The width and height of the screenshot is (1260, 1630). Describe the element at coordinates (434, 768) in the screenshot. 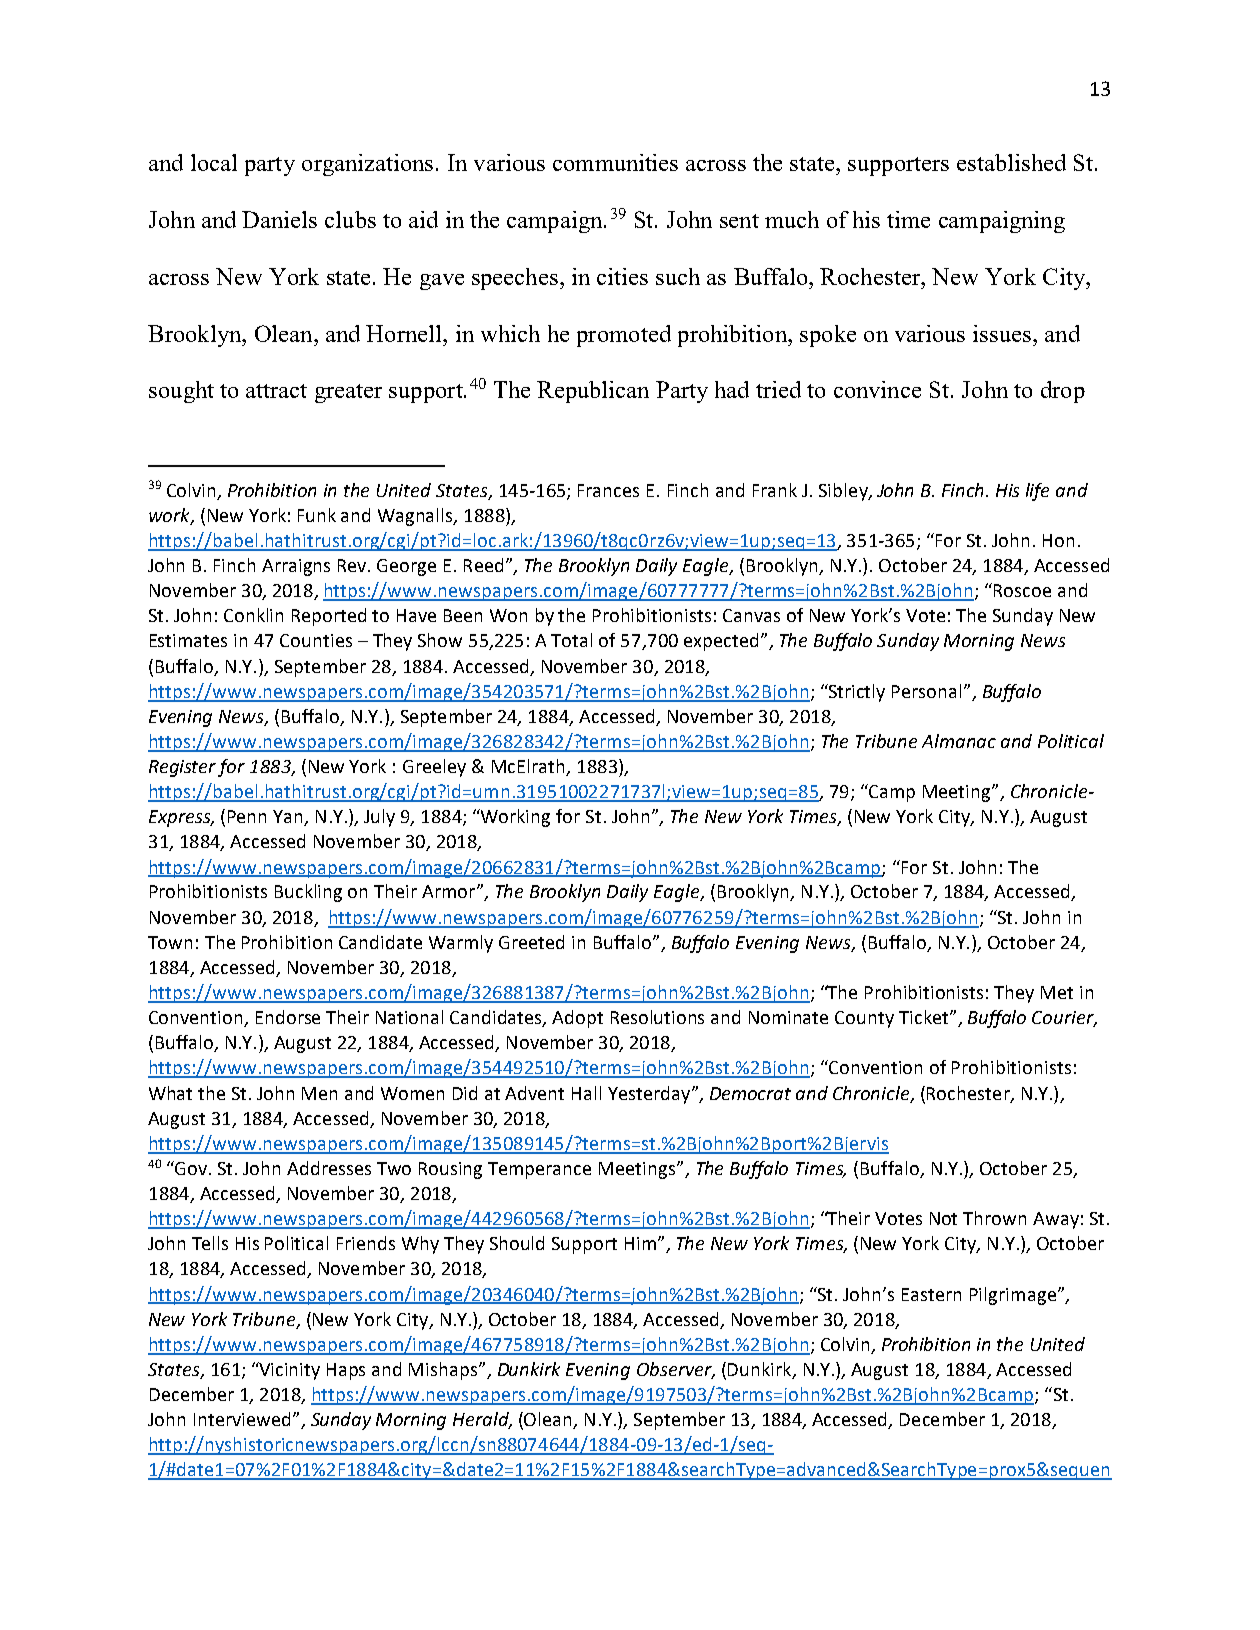

I see `Greeley` at that location.
